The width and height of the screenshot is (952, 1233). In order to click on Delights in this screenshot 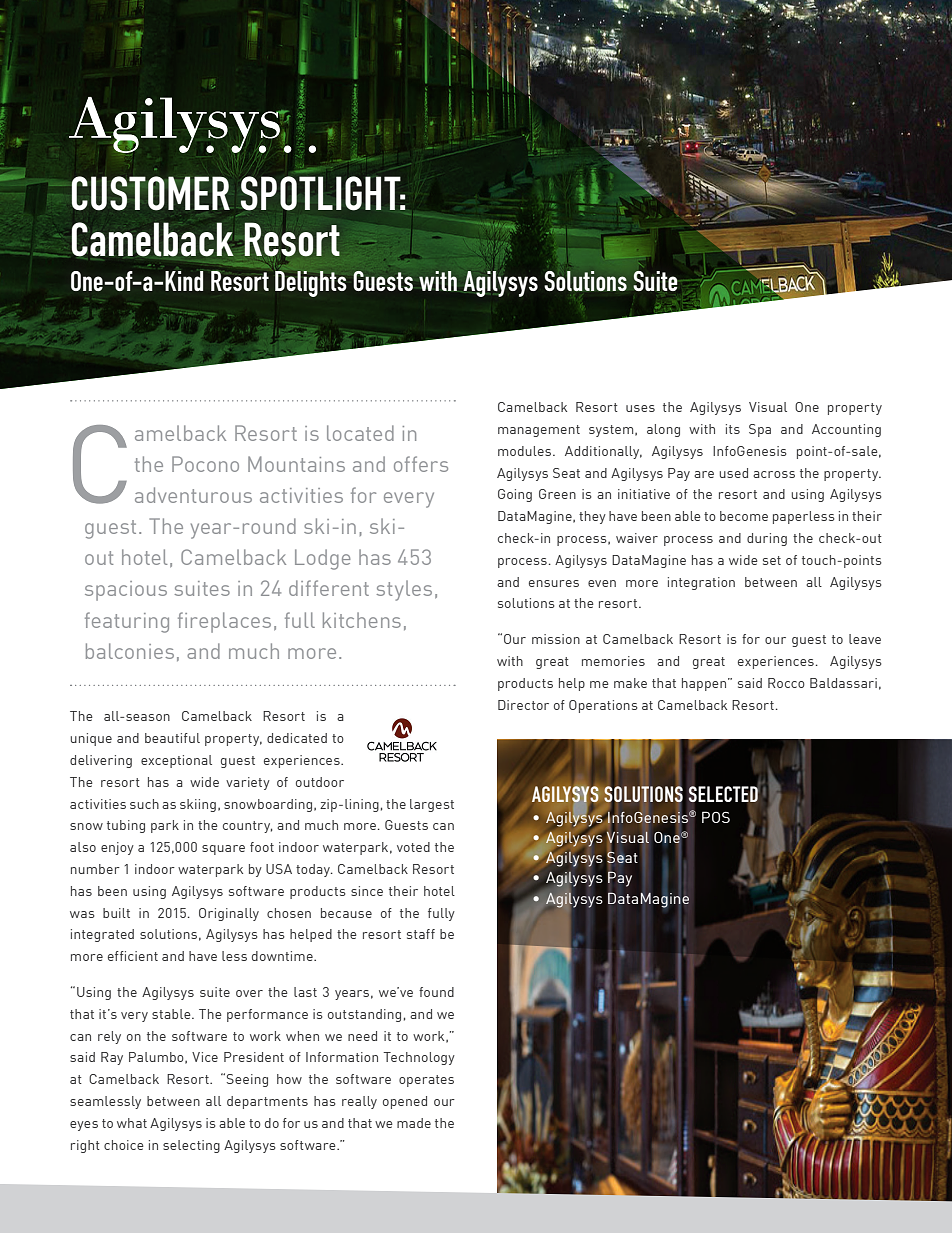, I will do `click(311, 284)`.
